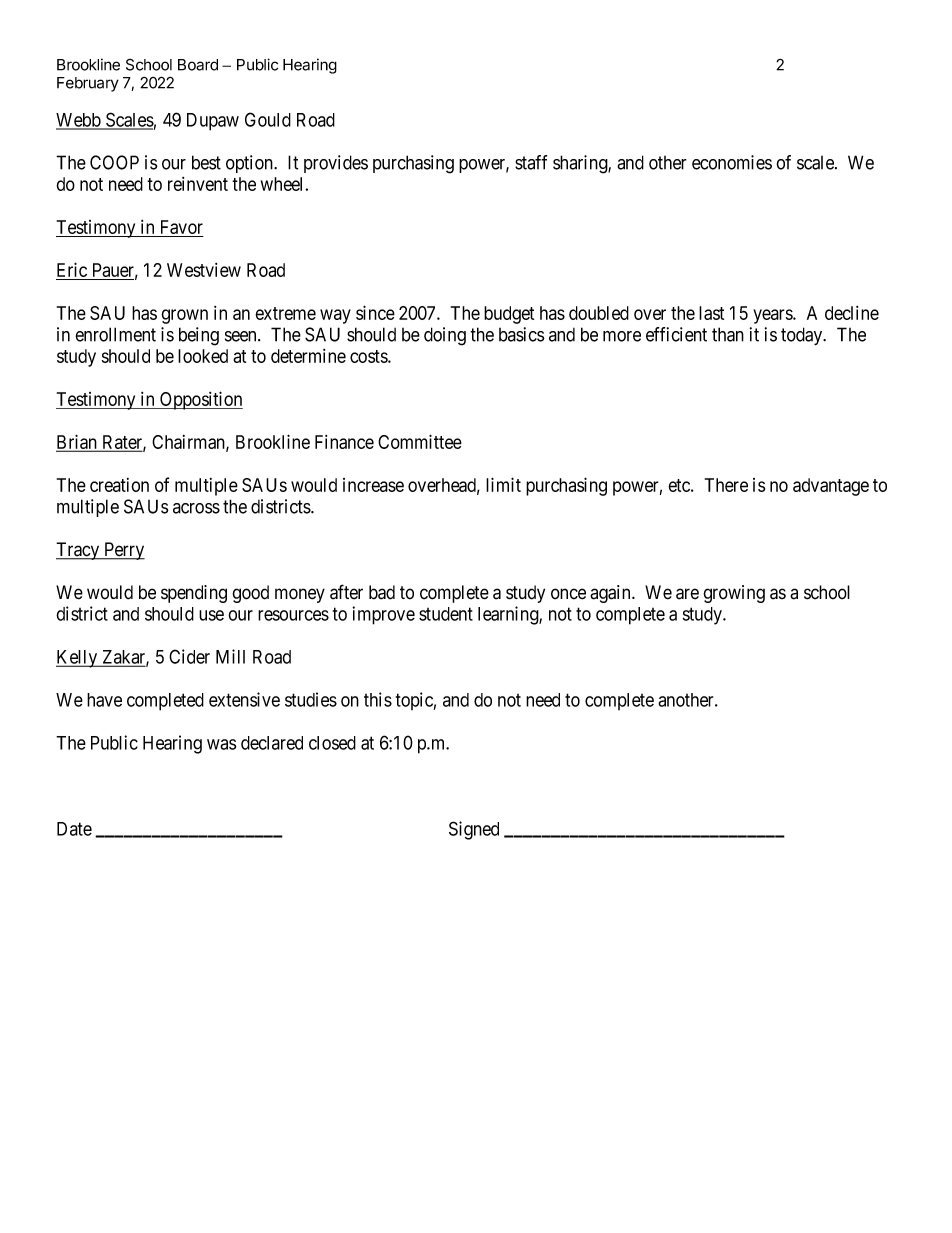 This page has width=952, height=1233. I want to click on Date, so click(74, 829).
